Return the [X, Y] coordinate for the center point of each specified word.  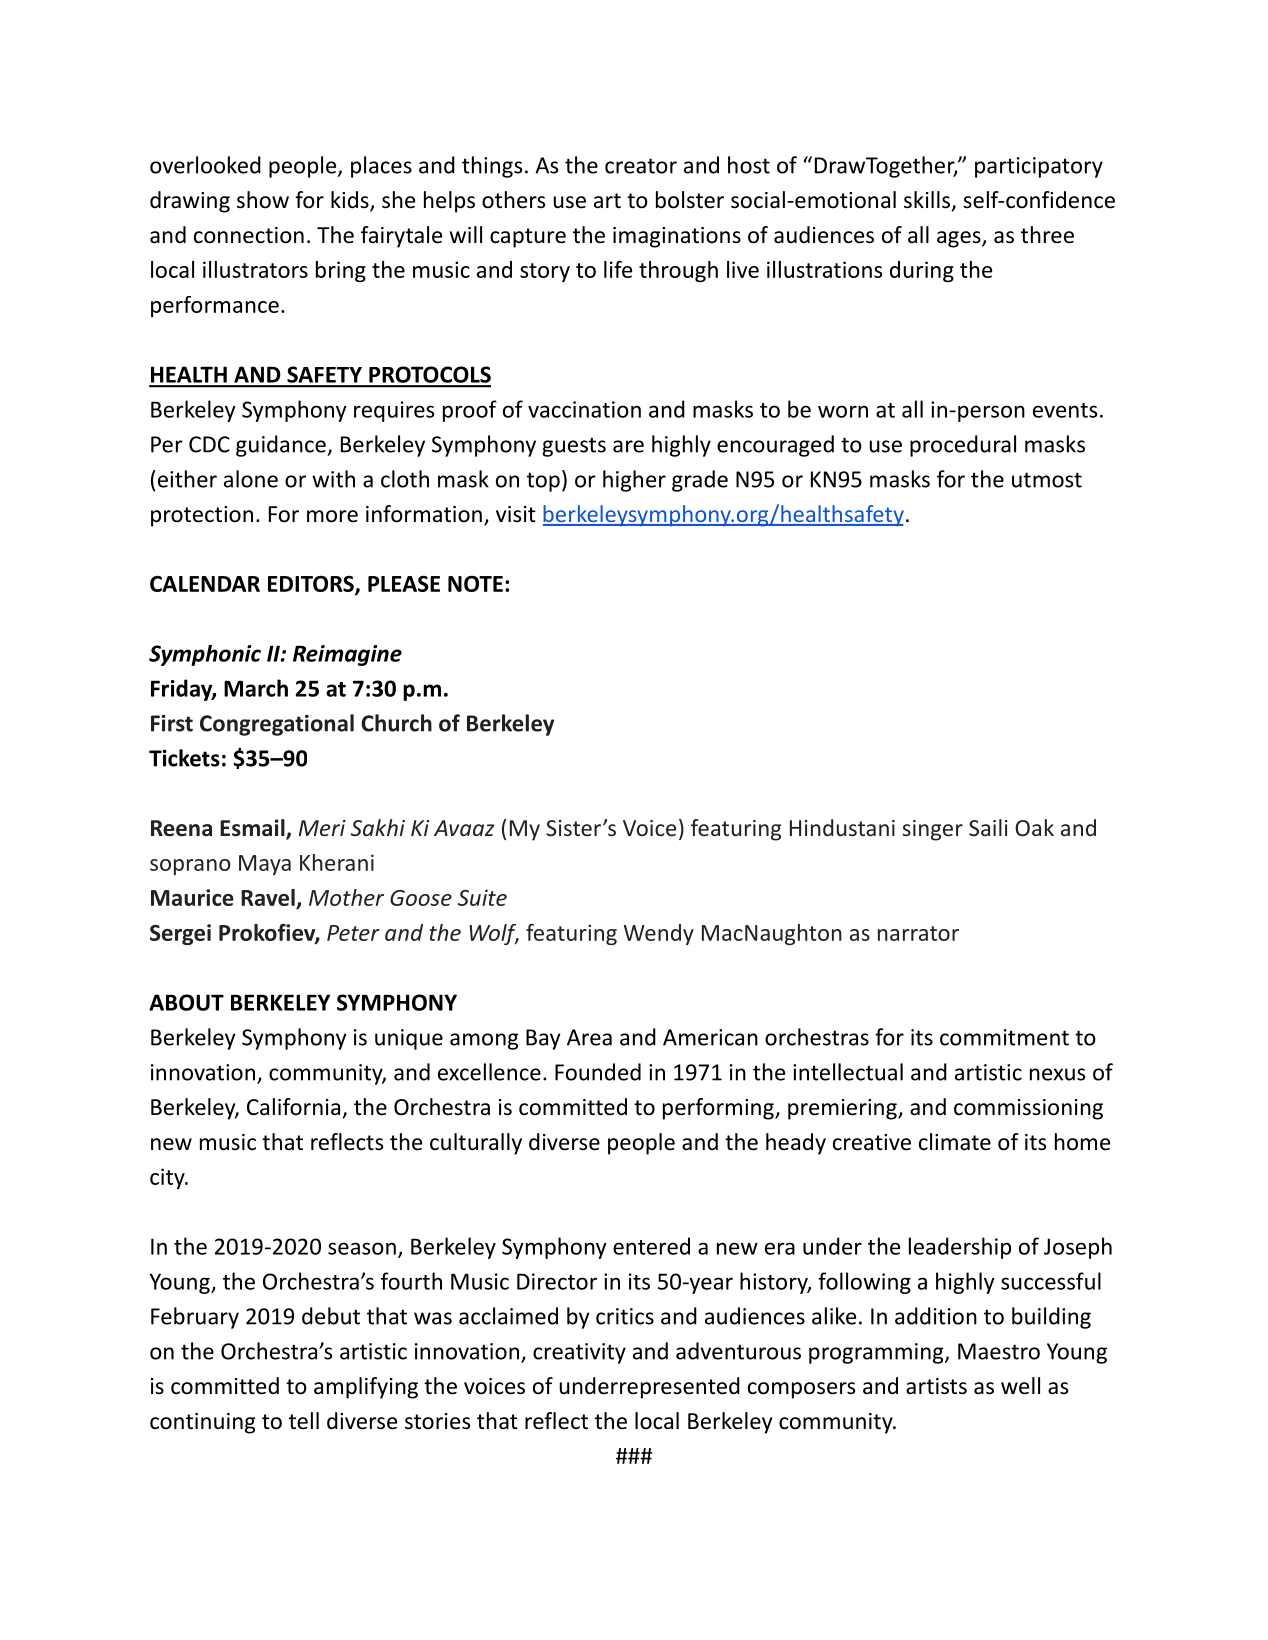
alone [251, 479]
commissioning [1028, 1109]
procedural [963, 446]
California [293, 1107]
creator [641, 166]
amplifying [366, 1388]
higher [634, 481]
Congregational [277, 725]
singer [932, 830]
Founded [598, 1072]
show [263, 200]
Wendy [659, 934]
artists [936, 1386]
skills [927, 200]
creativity [579, 1353]
